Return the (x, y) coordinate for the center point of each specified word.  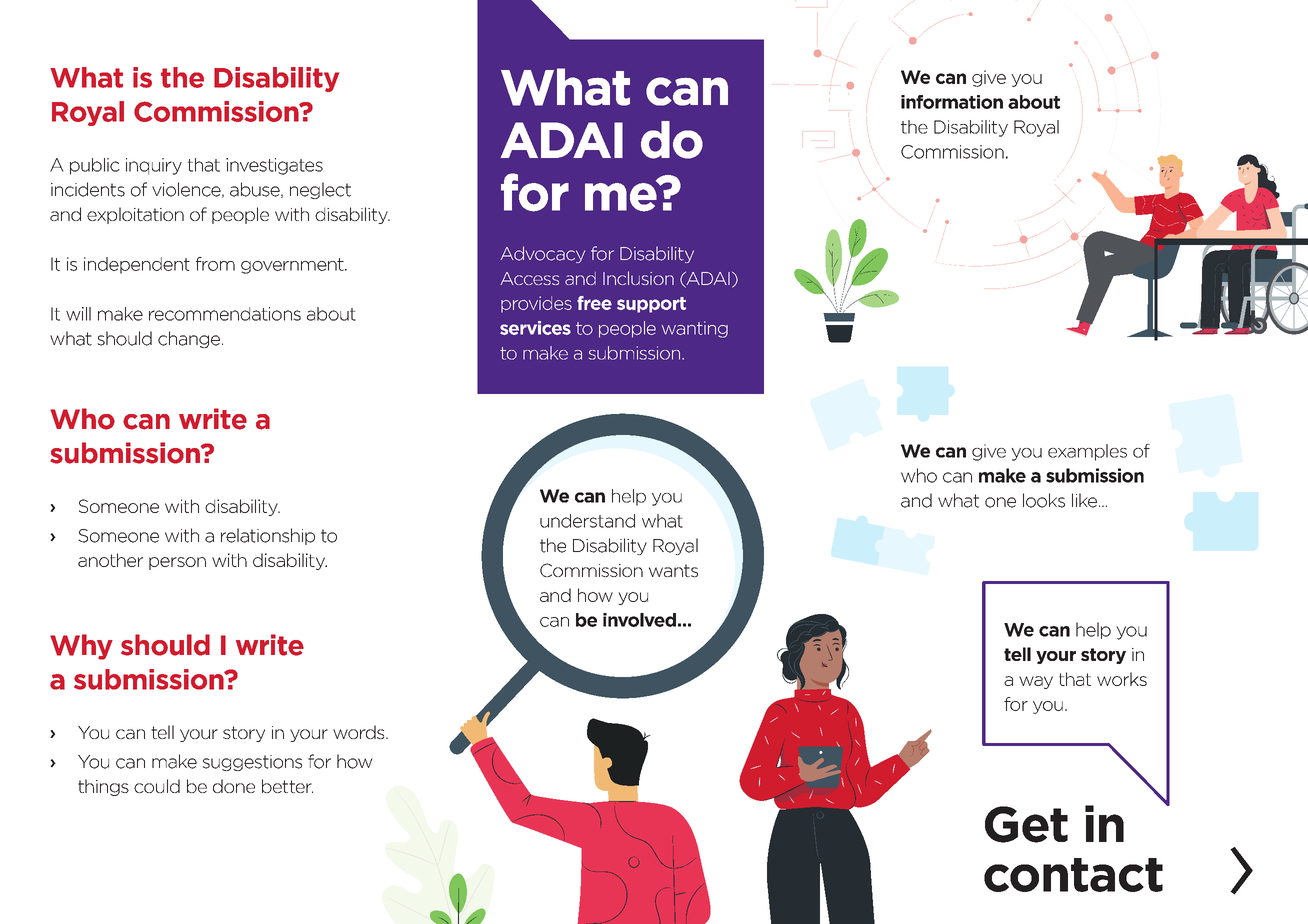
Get (1026, 824)
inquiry (154, 166)
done (234, 786)
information (952, 102)
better (287, 786)
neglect (320, 190)
